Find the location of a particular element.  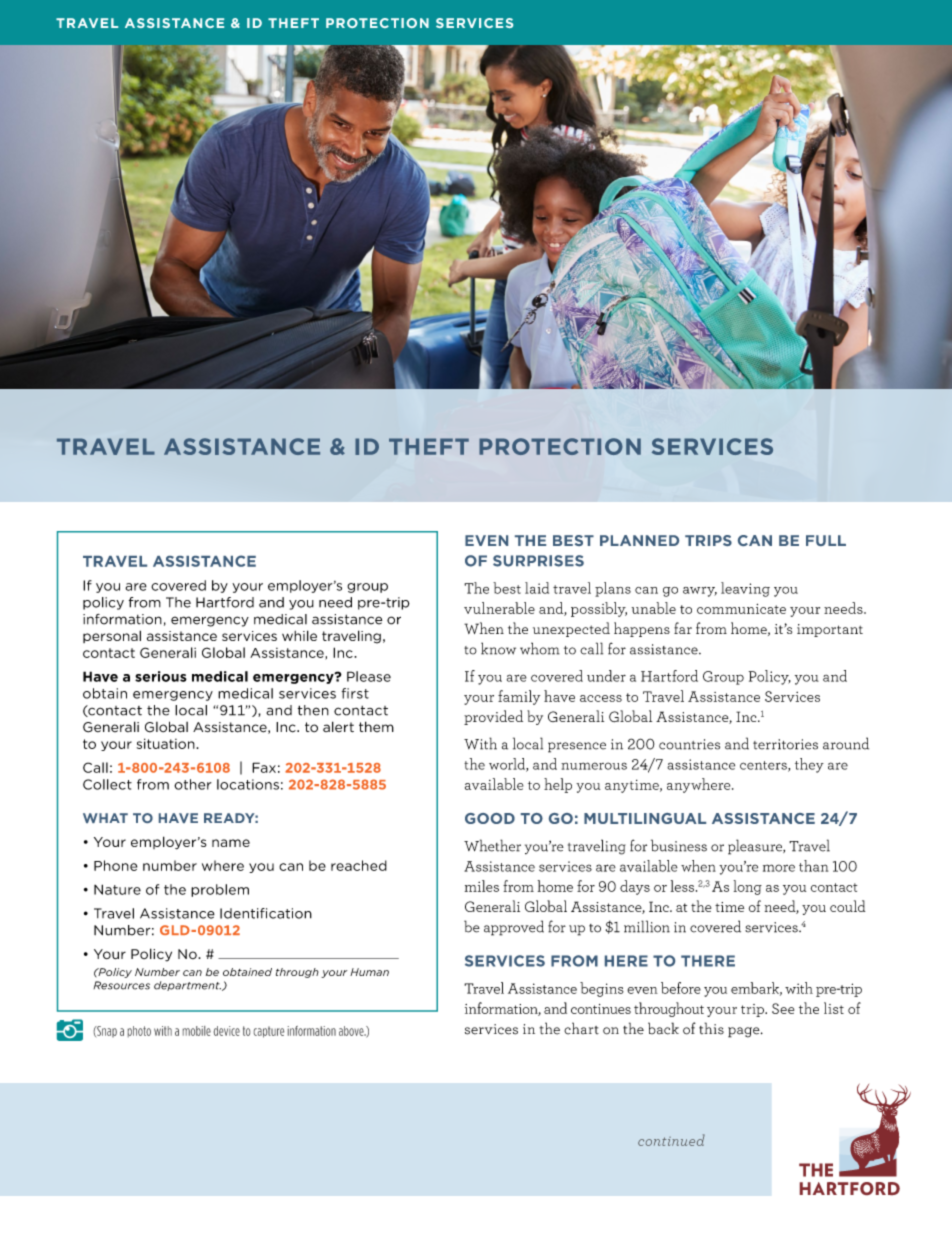

department is located at coordinates (187, 986).
